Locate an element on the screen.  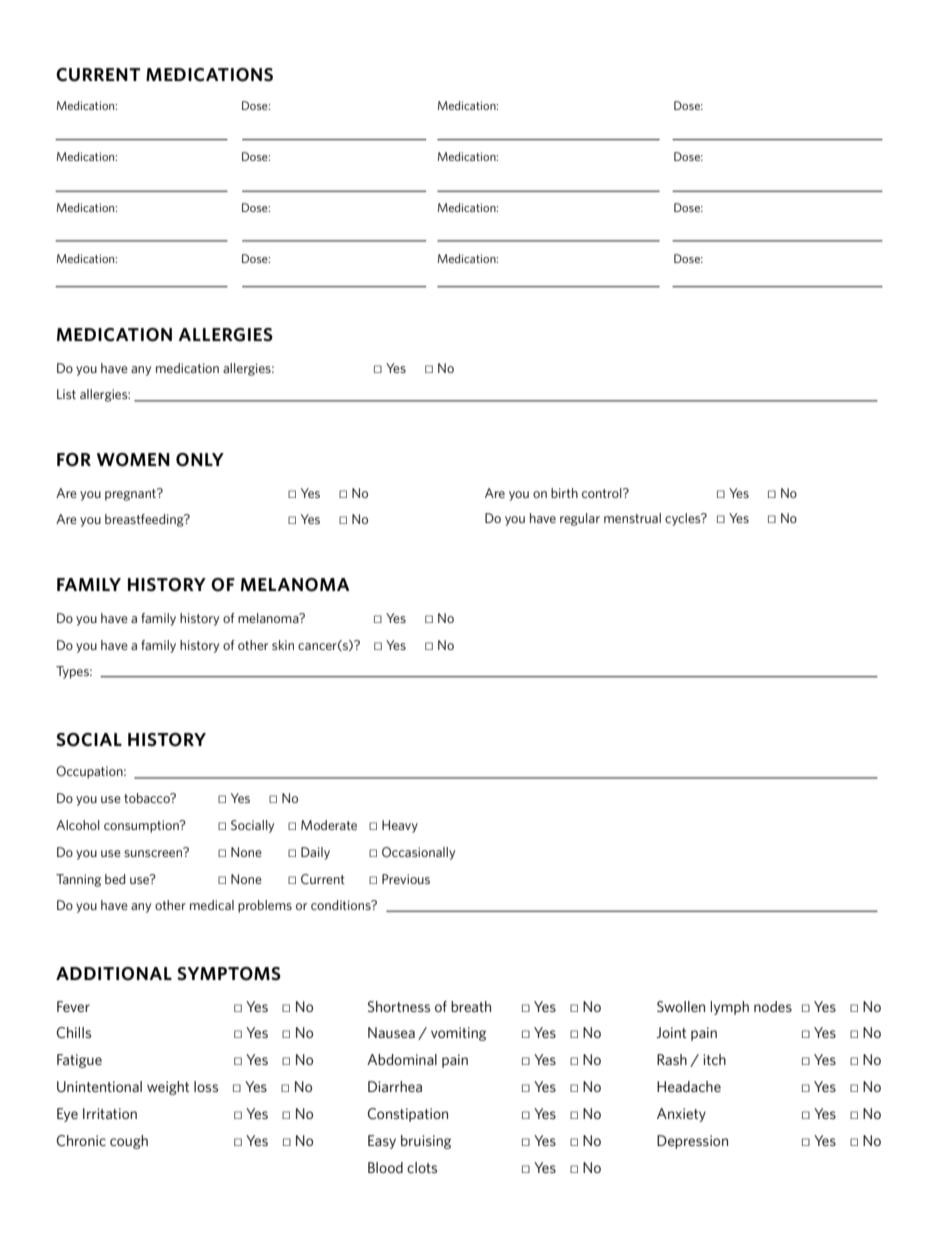
birth is located at coordinates (564, 493).
